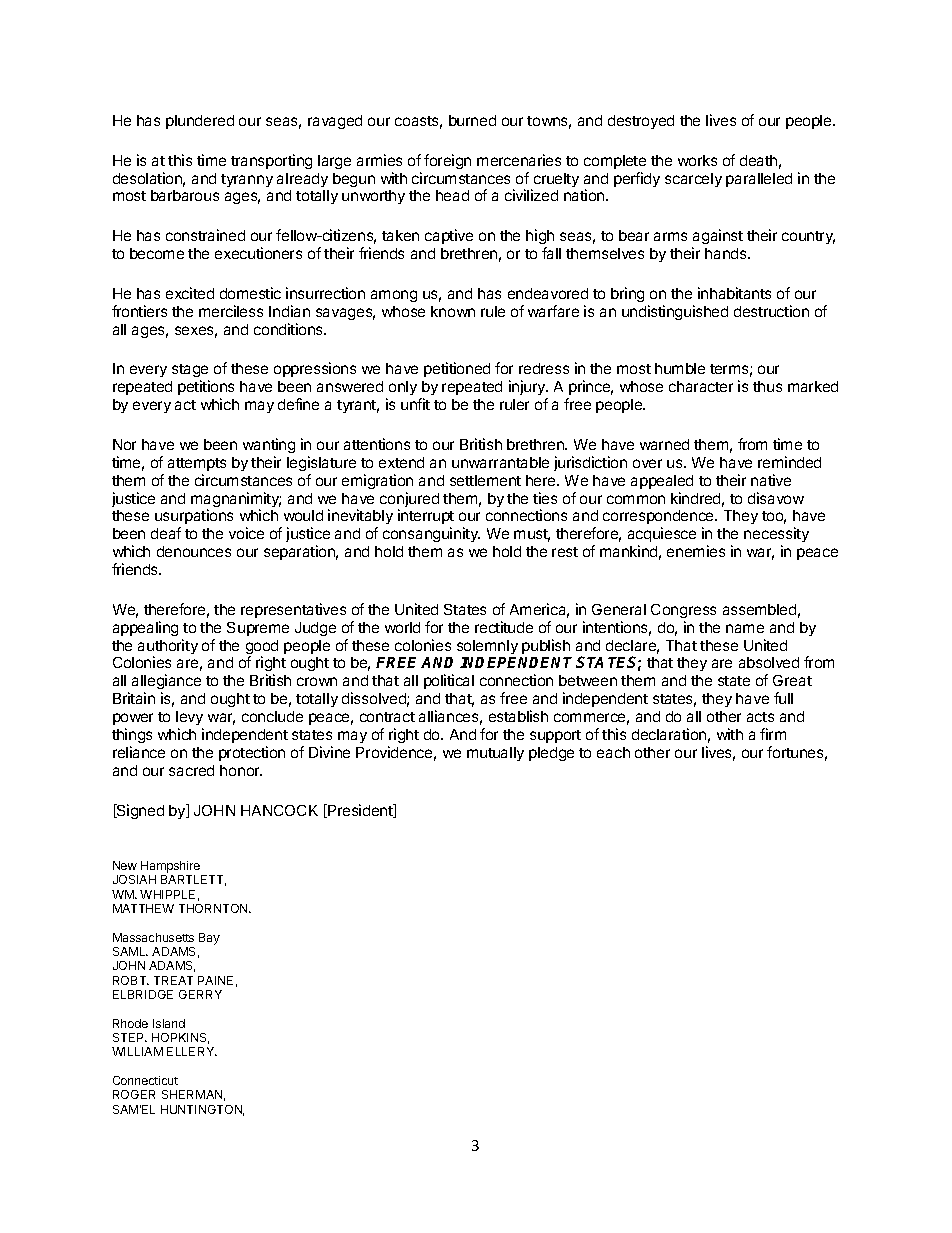 This screenshot has height=1233, width=952. What do you see at coordinates (771, 480) in the screenshot?
I see `native` at bounding box center [771, 480].
